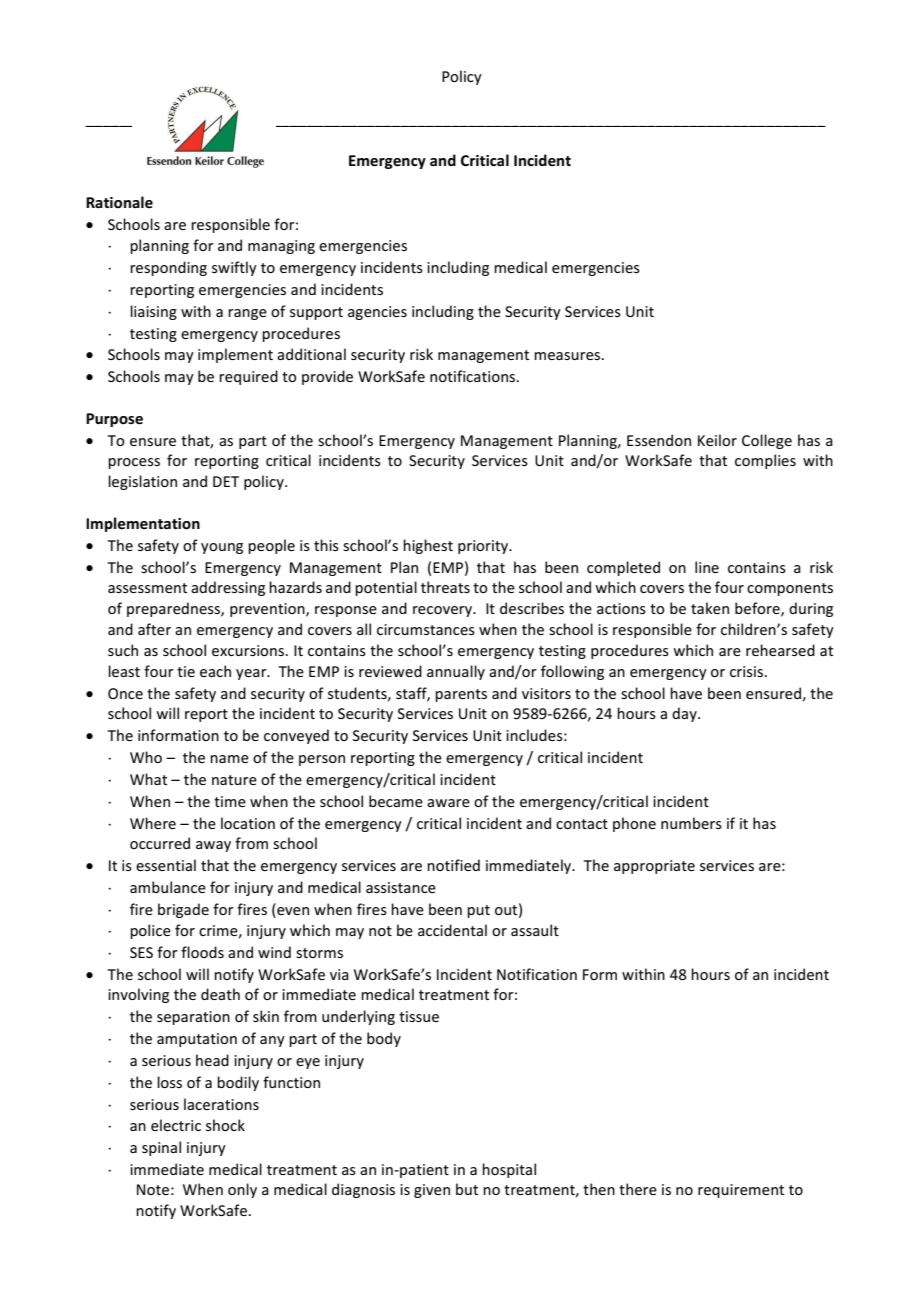 The image size is (924, 1308). What do you see at coordinates (765, 461) in the screenshot?
I see `complies` at bounding box center [765, 461].
